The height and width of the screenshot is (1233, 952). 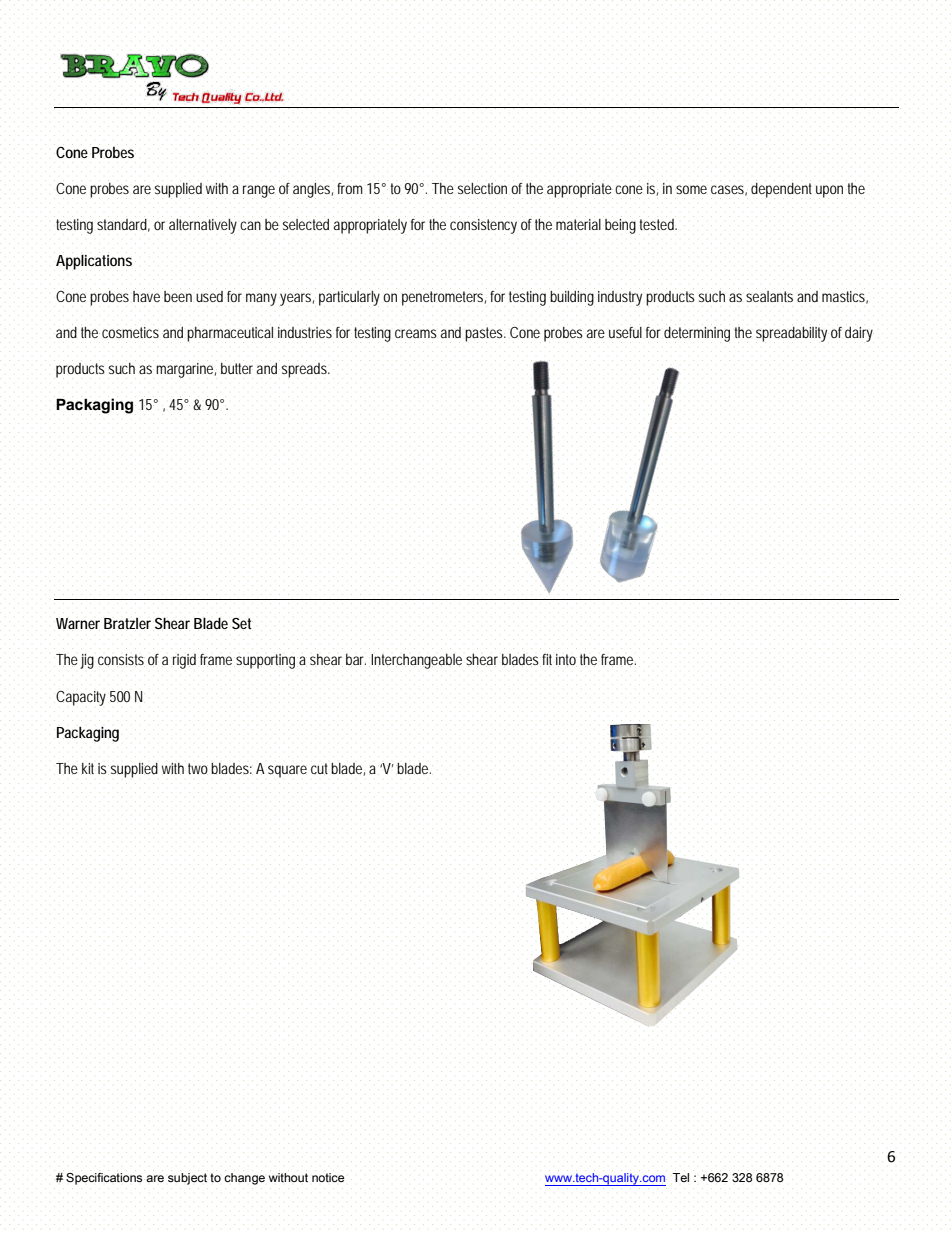 I want to click on bar, so click(x=356, y=659).
